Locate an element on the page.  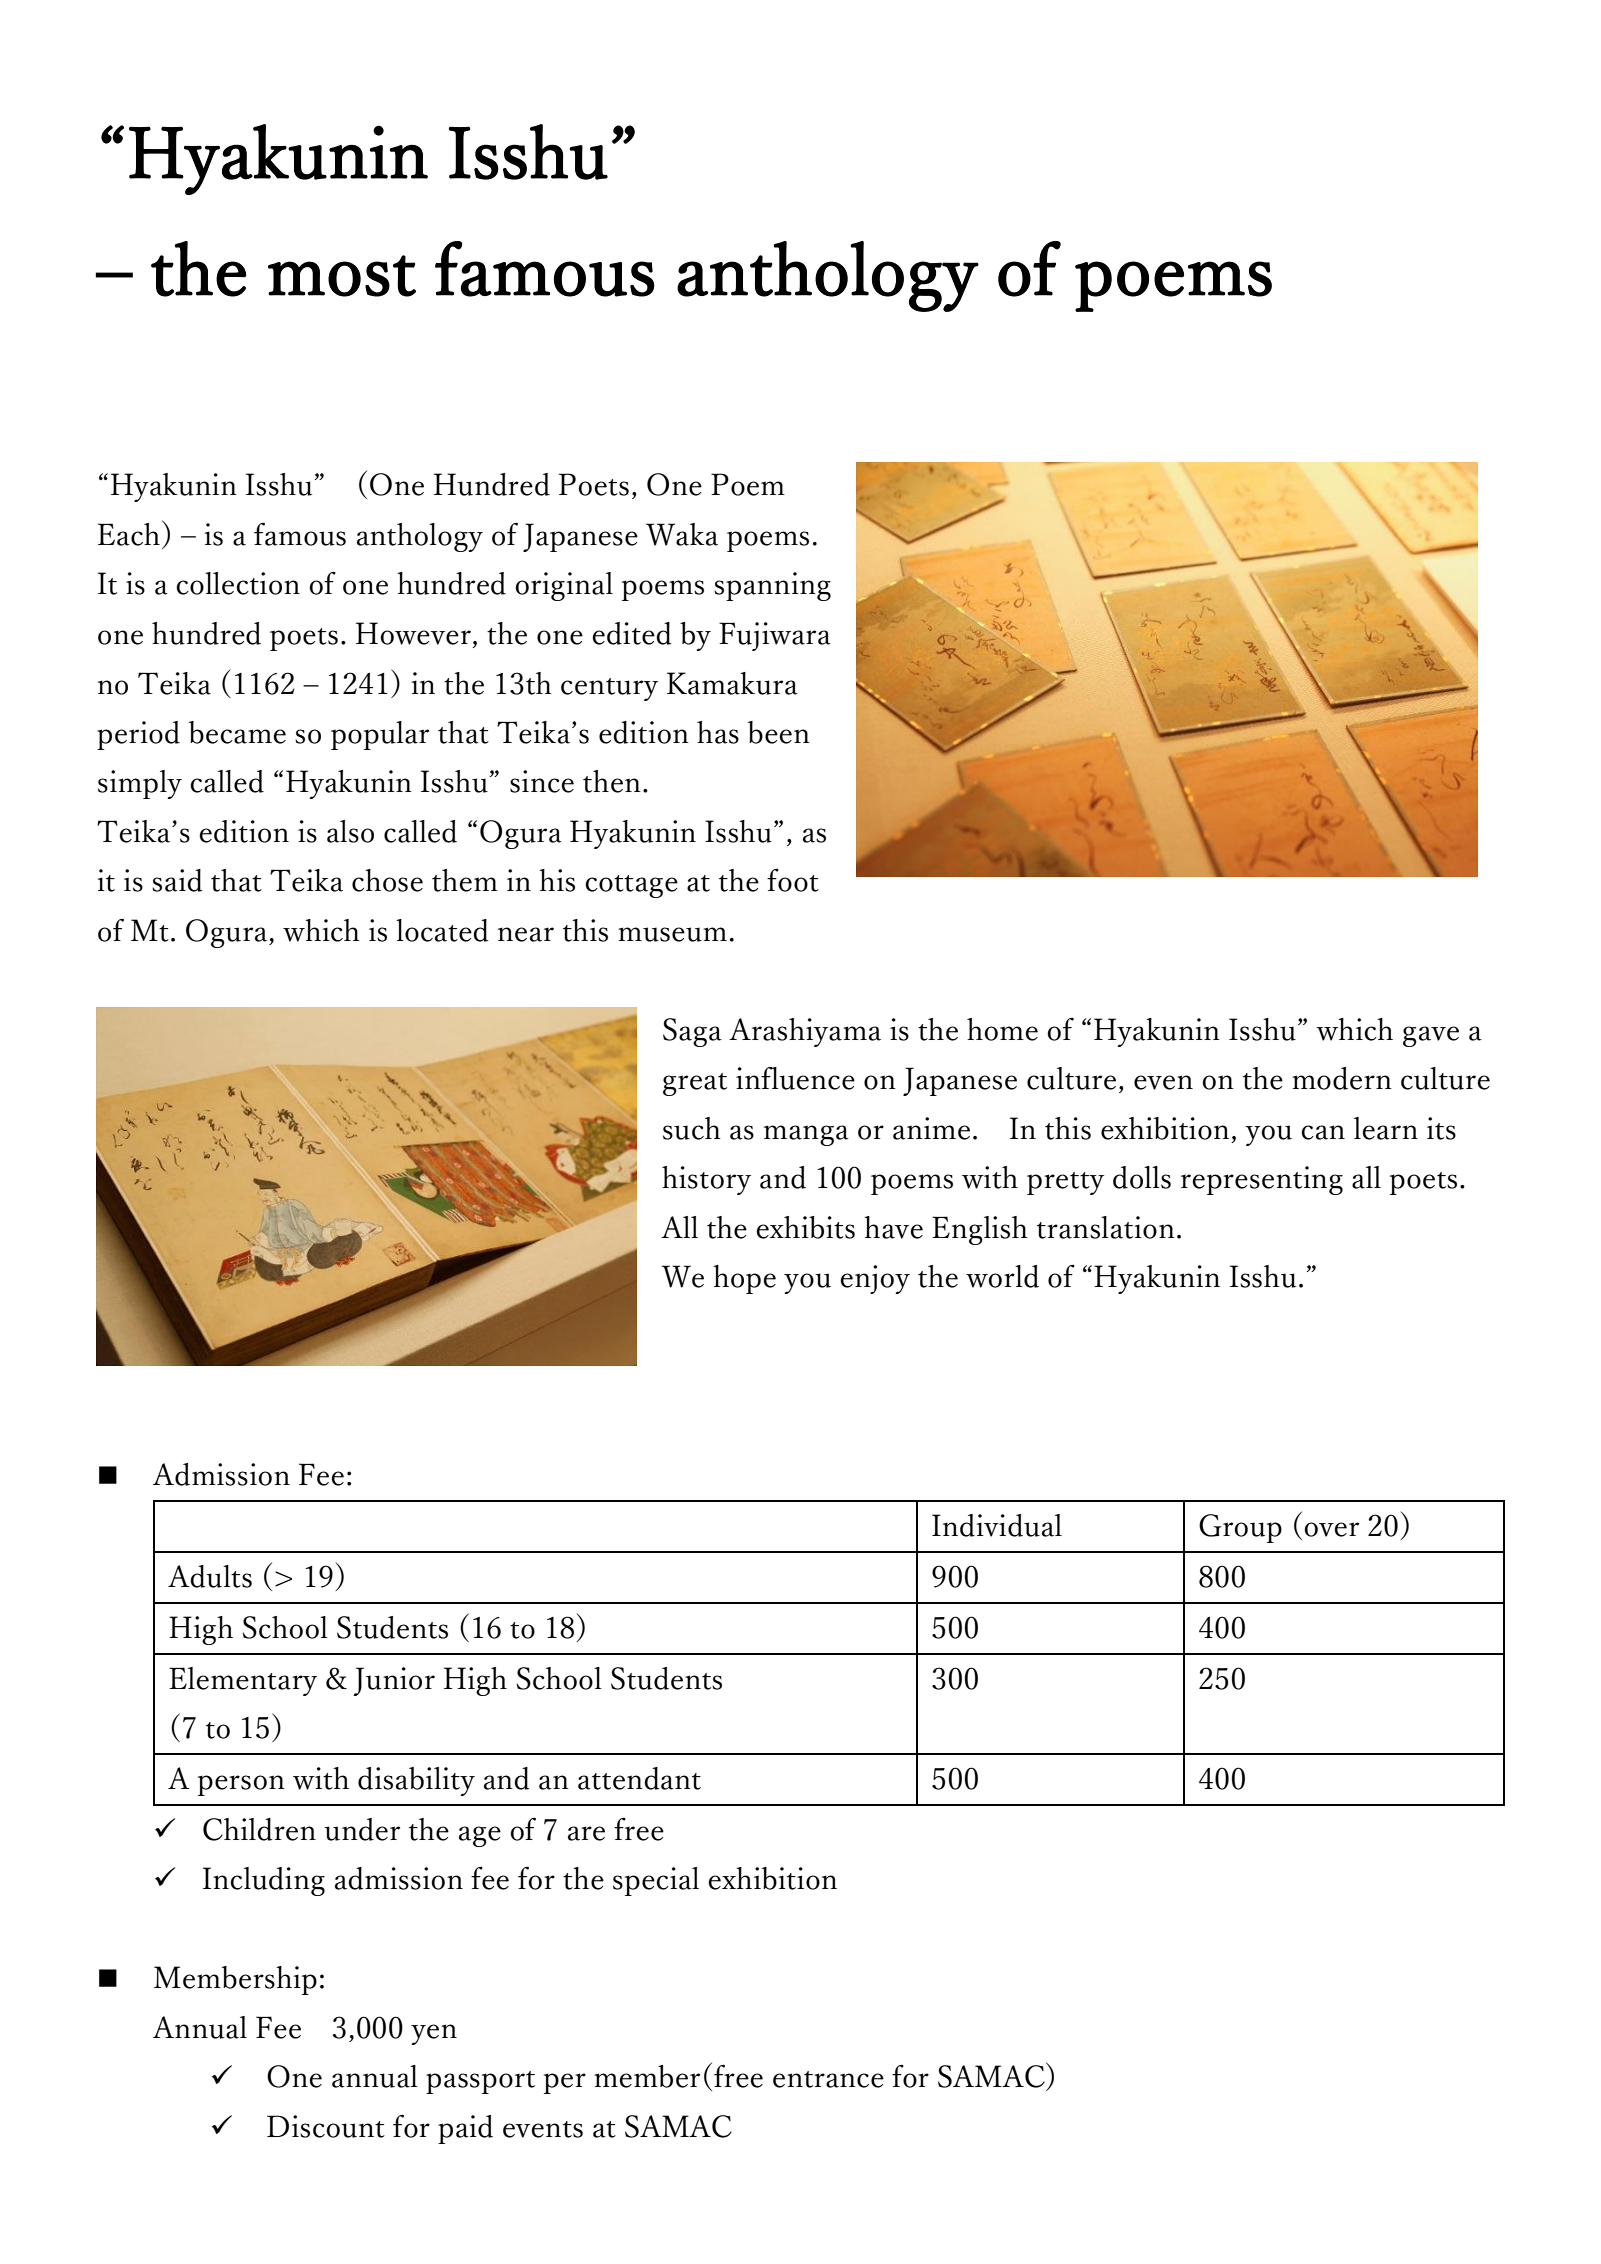
located is located at coordinates (442, 930).
